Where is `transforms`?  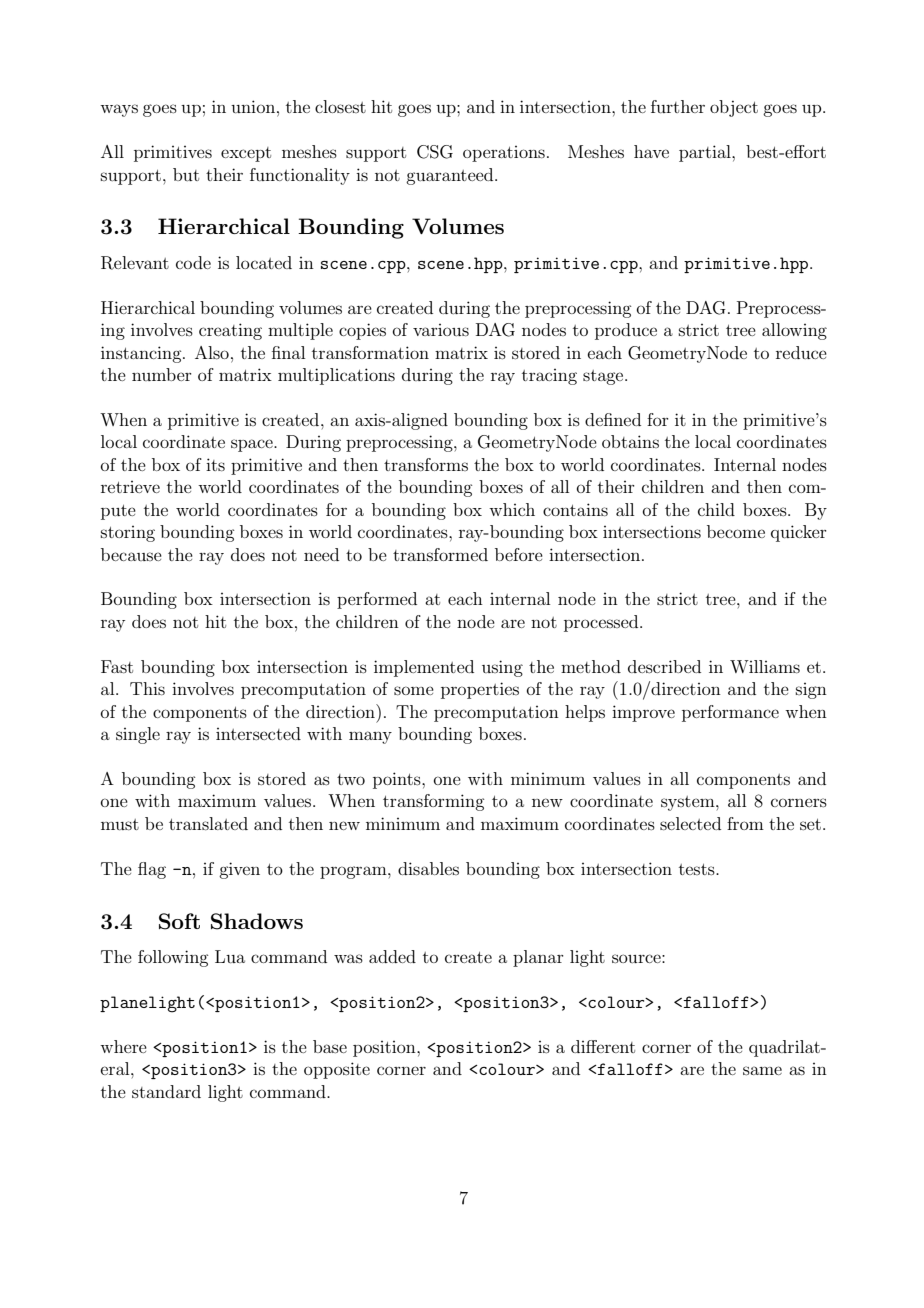
transforms is located at coordinates (426, 464).
